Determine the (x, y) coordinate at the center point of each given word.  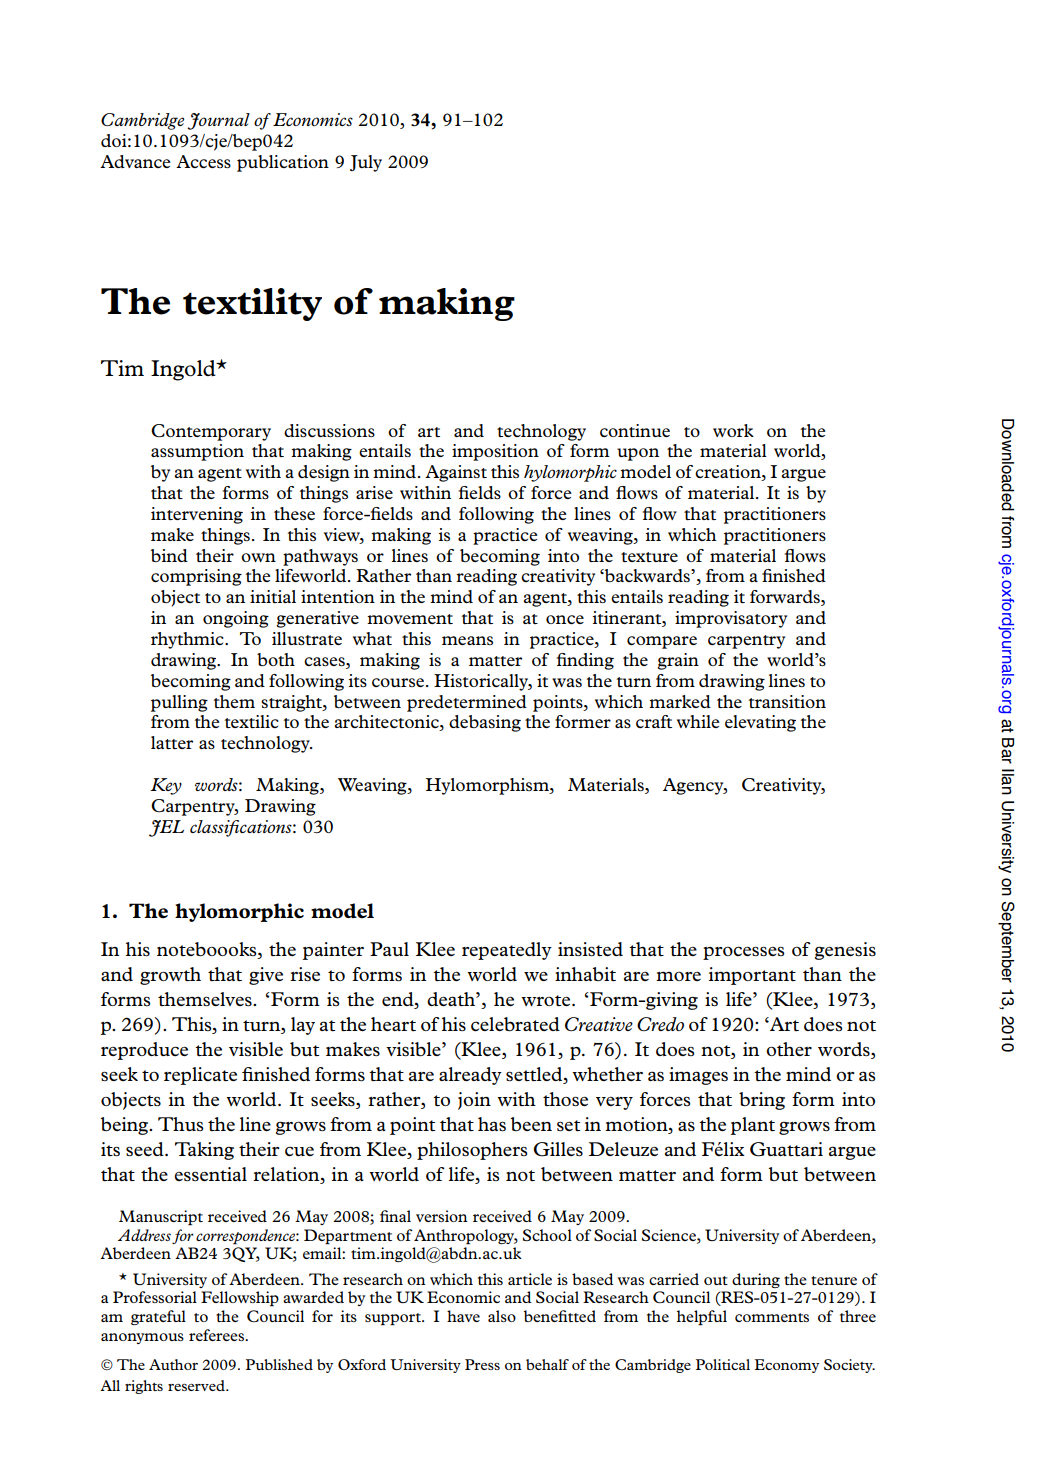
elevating (760, 723)
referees (217, 1335)
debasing (485, 723)
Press (482, 1364)
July (366, 163)
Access (203, 161)
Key (166, 786)
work (733, 430)
